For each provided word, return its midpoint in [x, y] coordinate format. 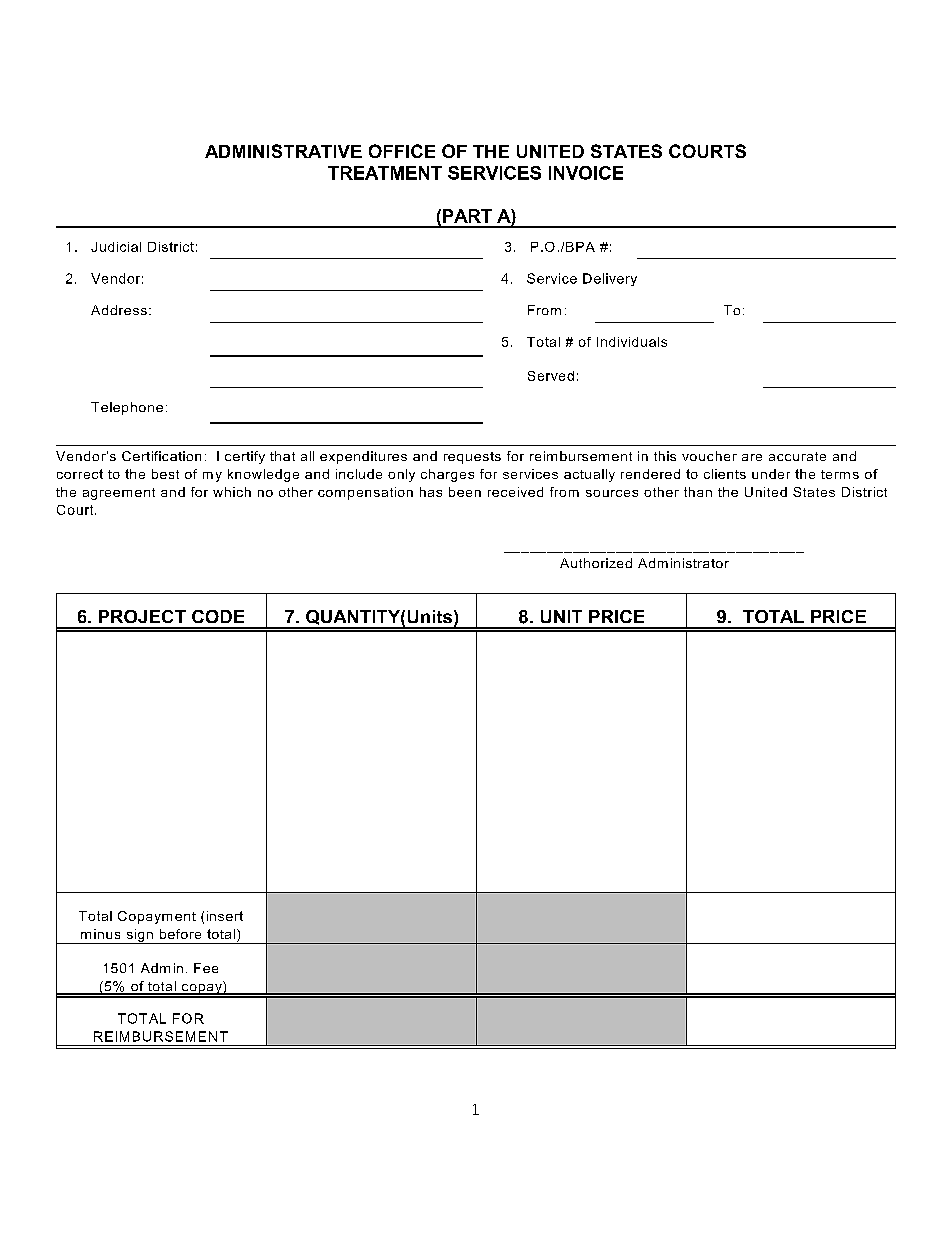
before [180, 934]
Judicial [116, 247]
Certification [161, 456]
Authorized [596, 563]
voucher [709, 456]
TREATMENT [385, 173]
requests [472, 458]
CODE [218, 616]
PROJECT [142, 616]
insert [225, 916]
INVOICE [586, 173]
